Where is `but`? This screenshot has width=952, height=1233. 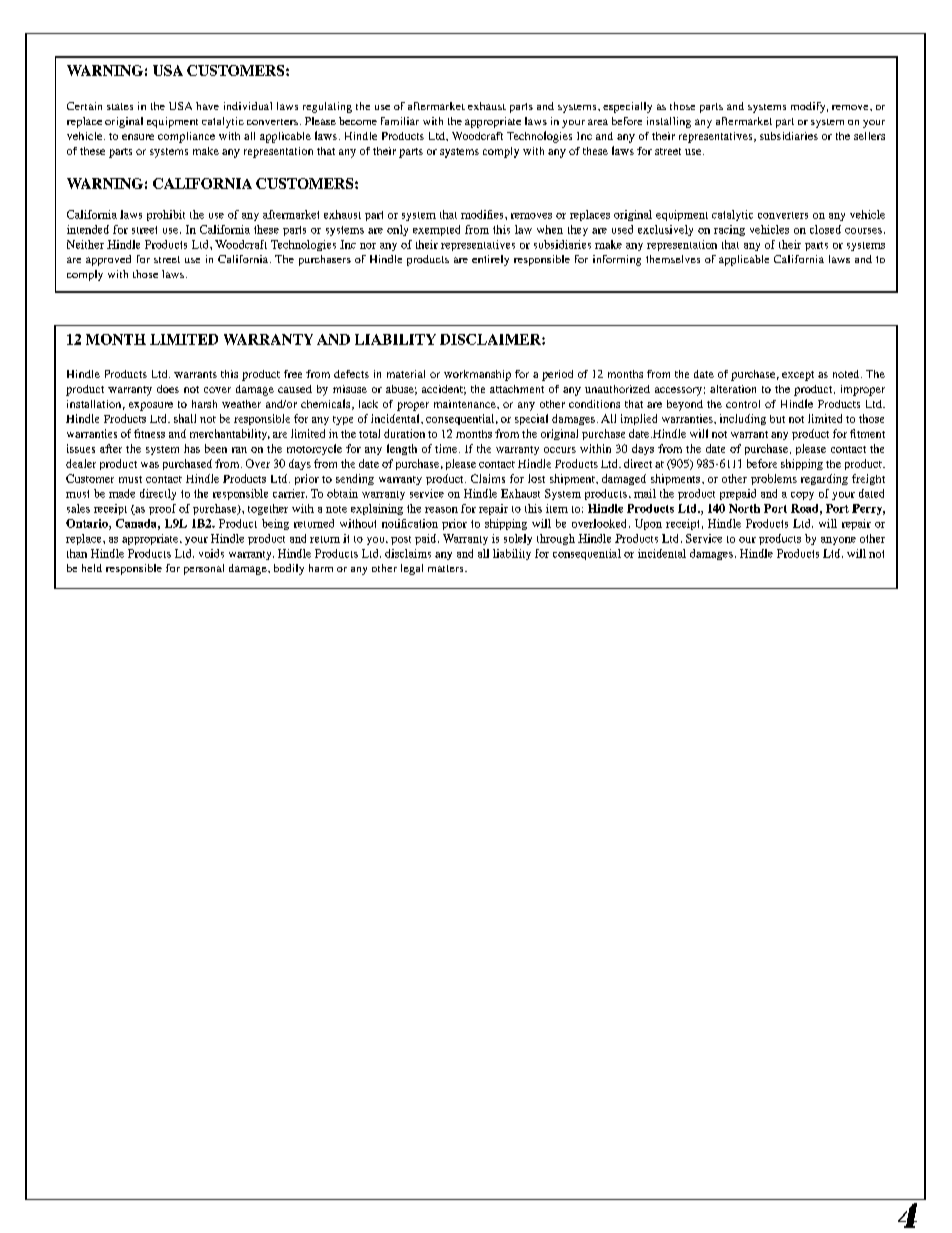 but is located at coordinates (777, 419).
